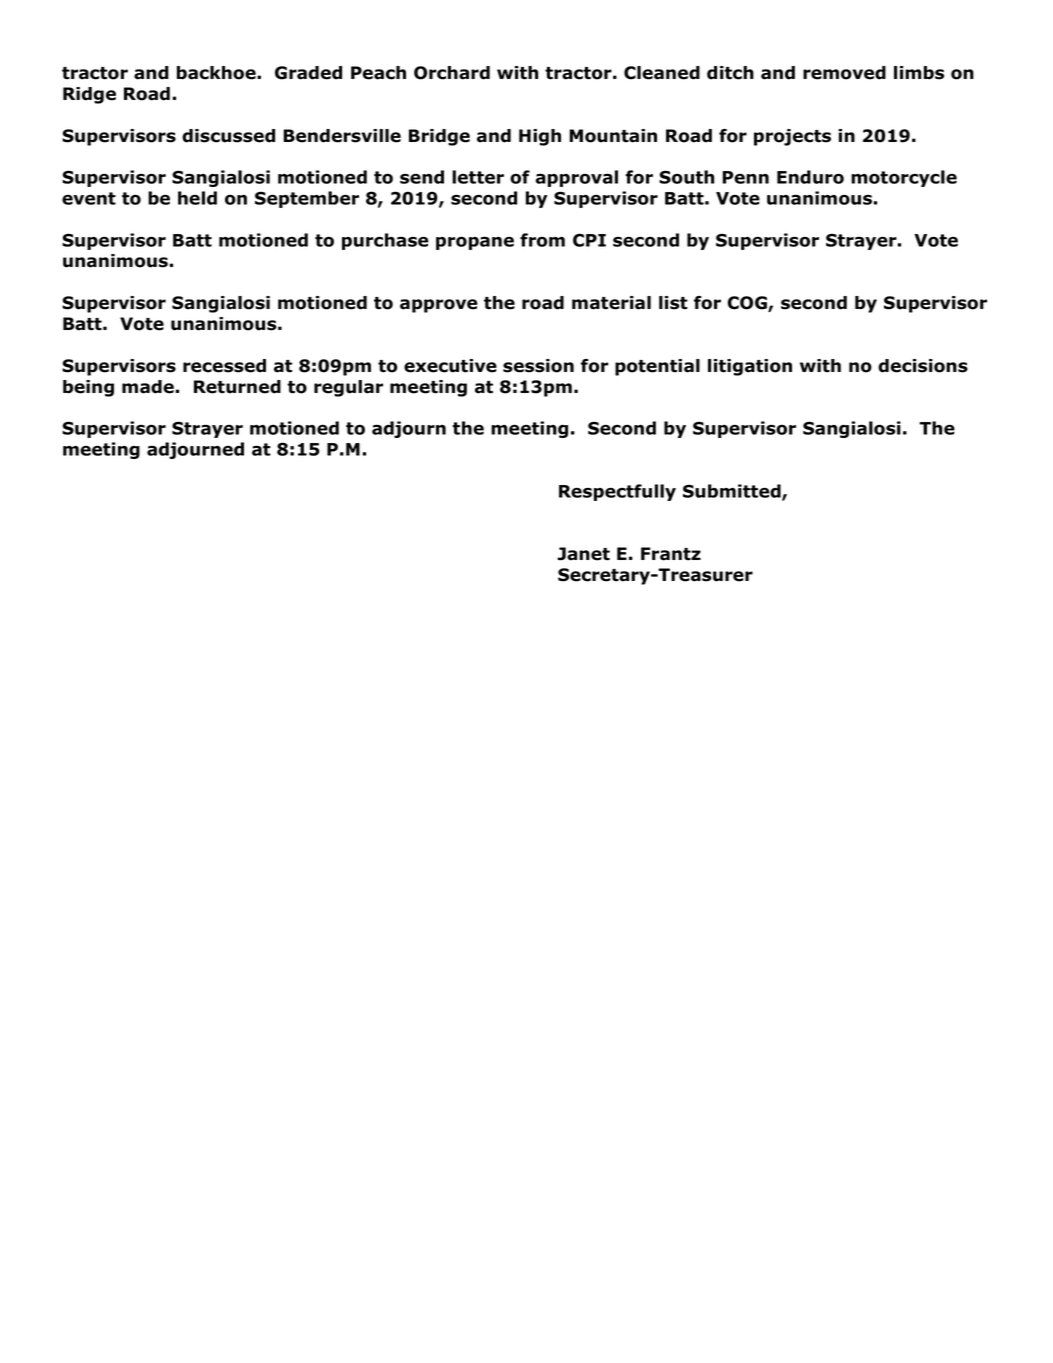 The image size is (1053, 1363). I want to click on COG, so click(748, 304).
